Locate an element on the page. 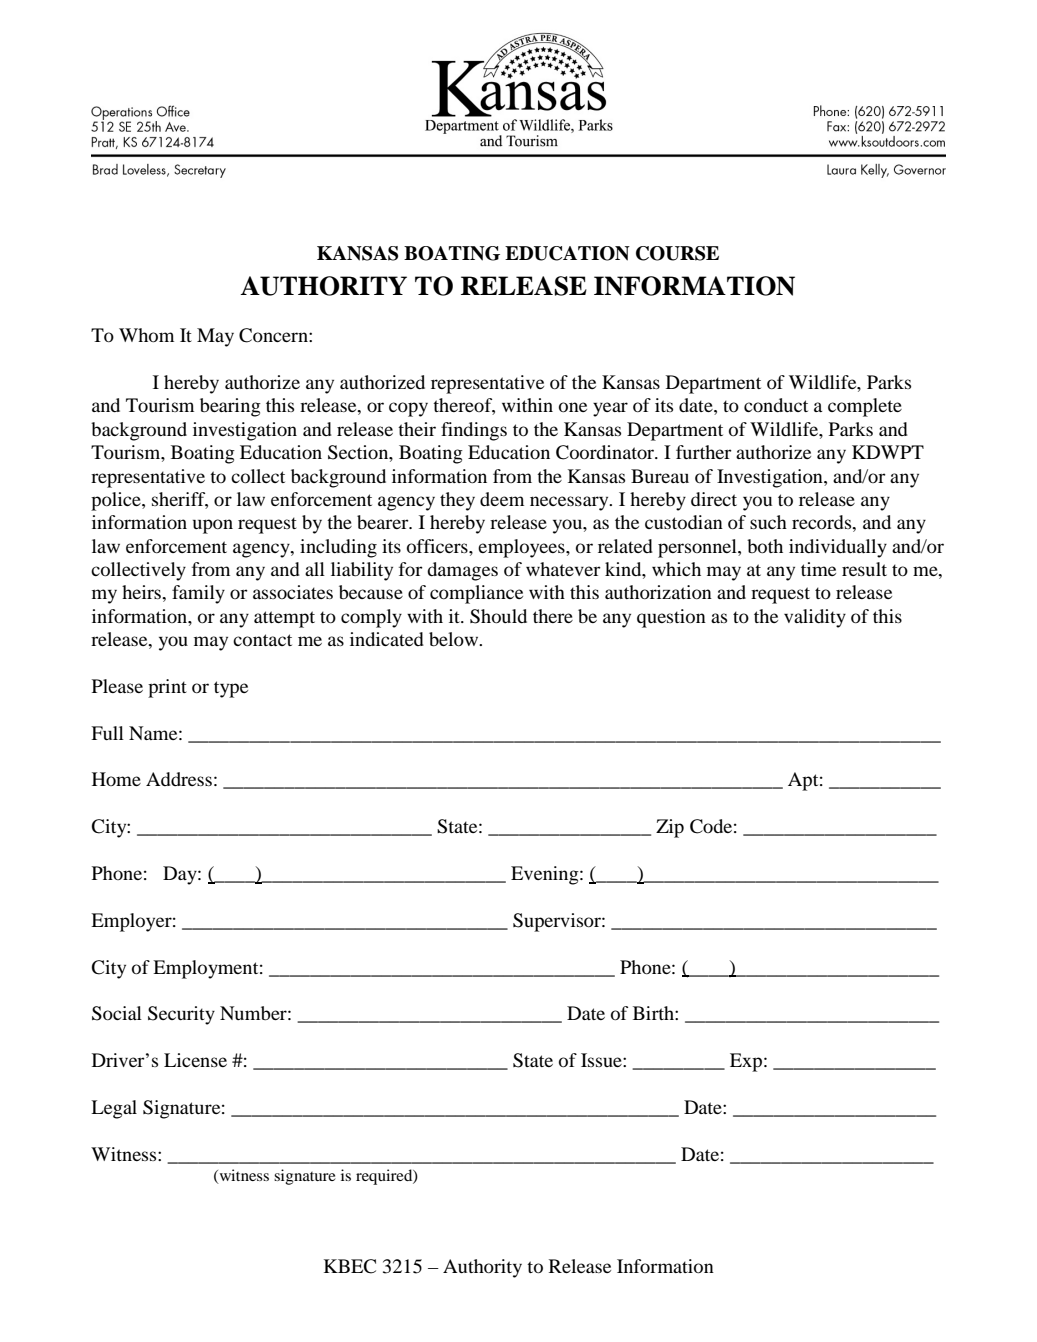 The height and width of the image is (1342, 1037). below is located at coordinates (455, 639).
